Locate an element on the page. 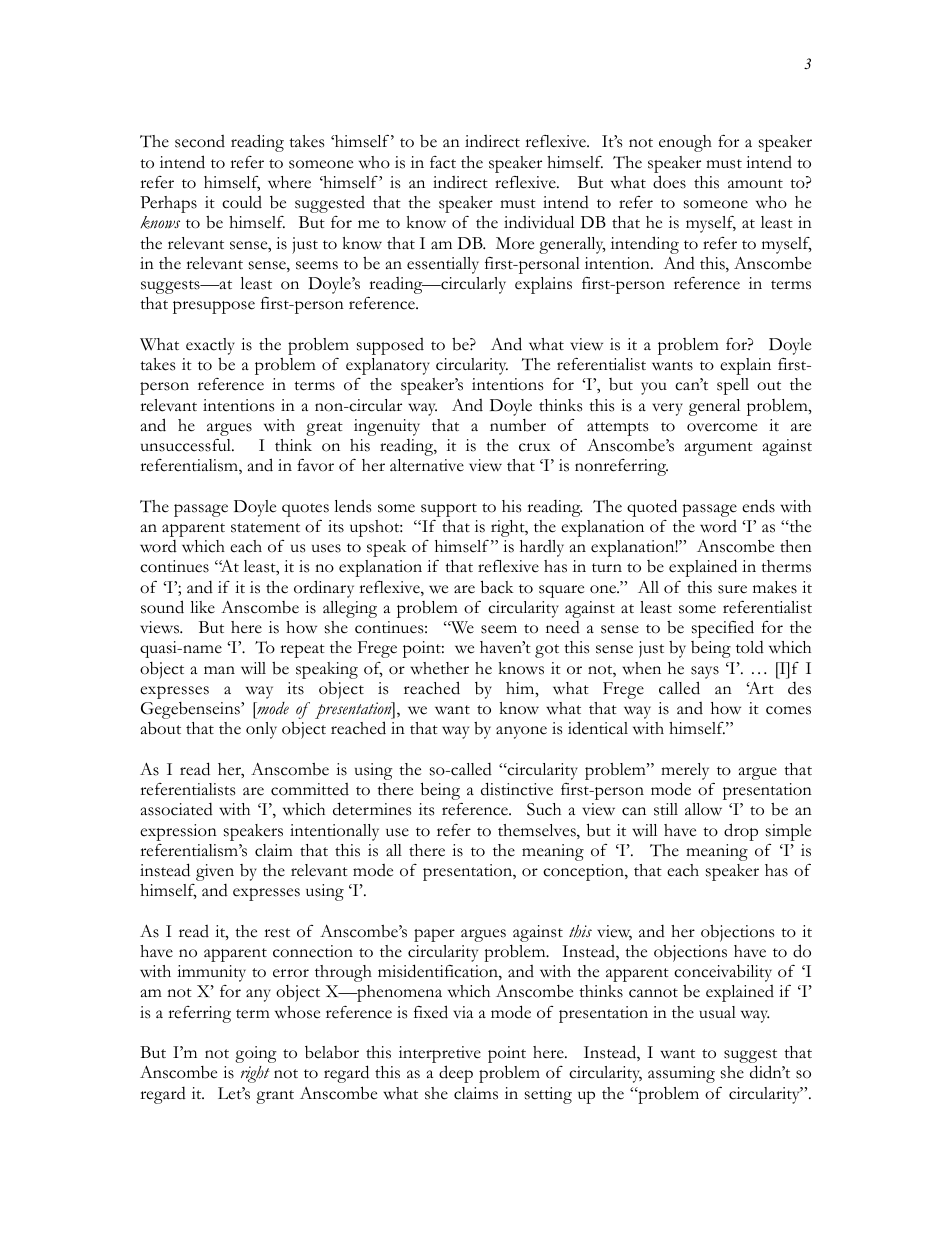  deep is located at coordinates (456, 1074).
